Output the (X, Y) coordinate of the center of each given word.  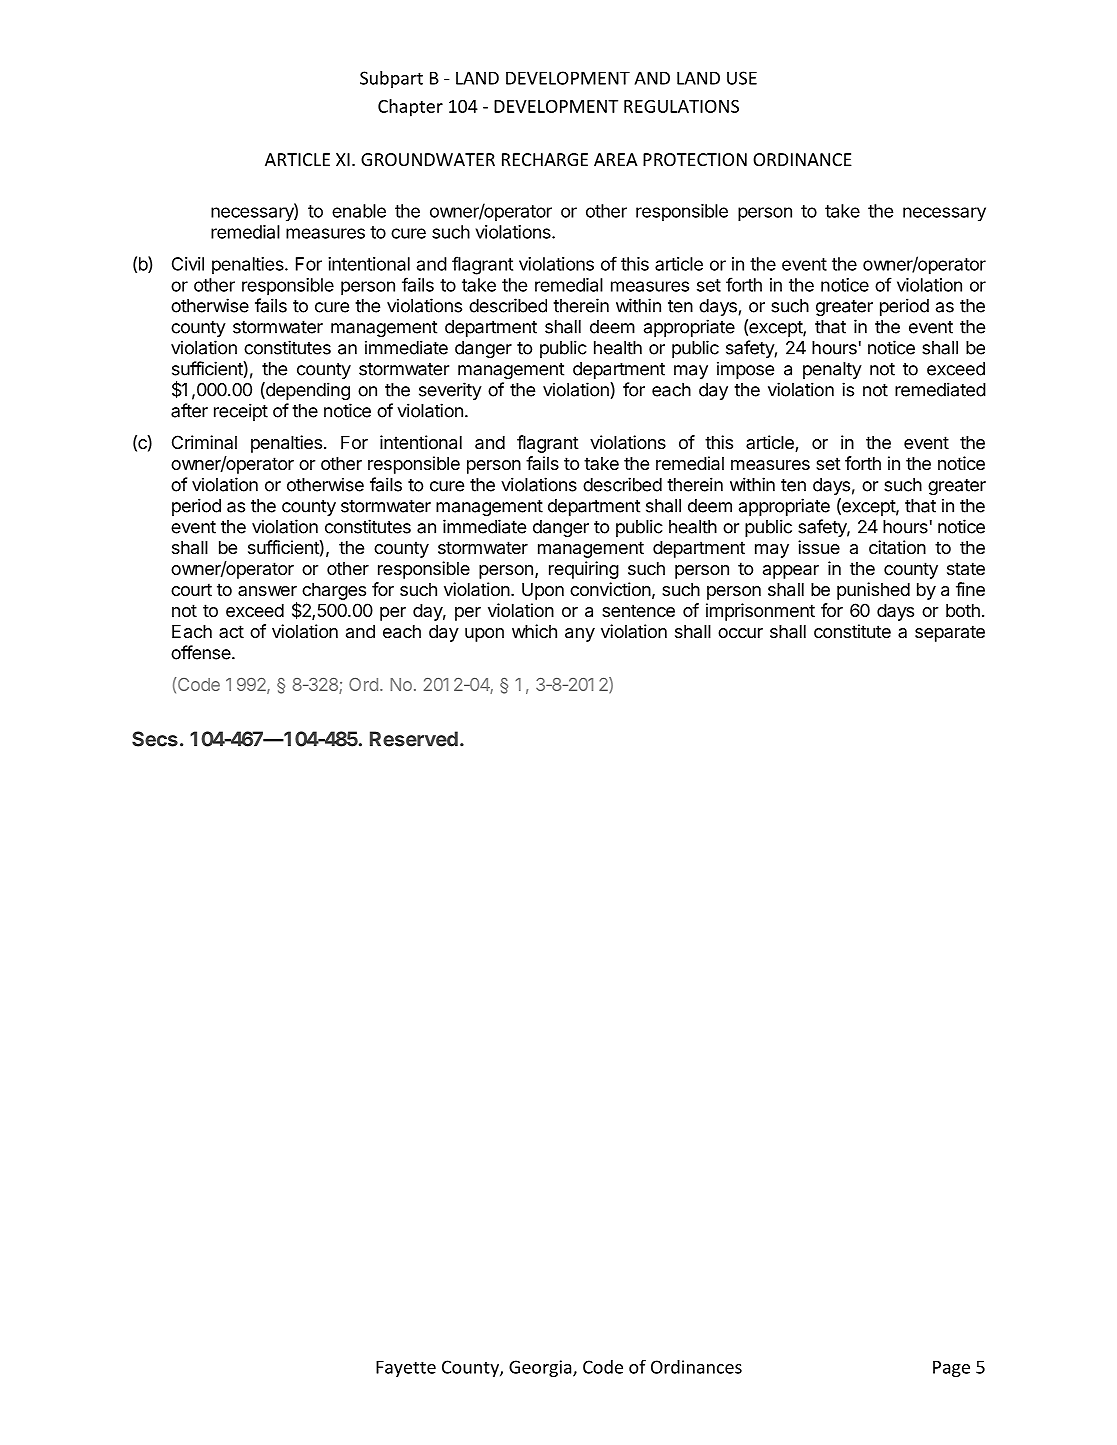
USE (742, 78)
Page (951, 1368)
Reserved (414, 739)
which (534, 631)
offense (202, 652)
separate (950, 633)
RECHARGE (545, 159)
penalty (832, 370)
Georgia (541, 1368)
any (580, 635)
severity (450, 391)
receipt (241, 412)
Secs (155, 739)
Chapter (410, 108)
